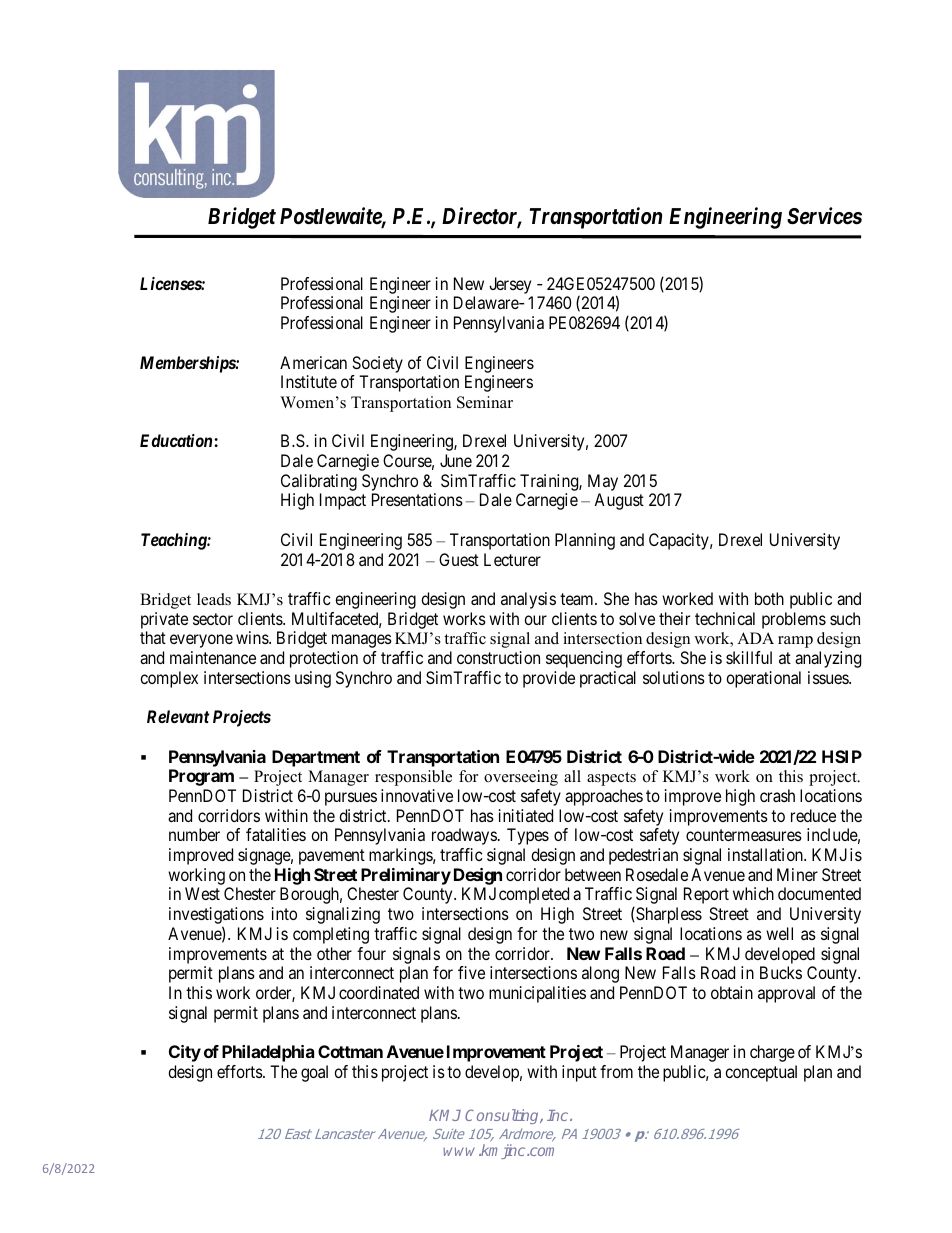 The width and height of the image is (952, 1233). Describe the element at coordinates (769, 598) in the image. I see `both` at that location.
